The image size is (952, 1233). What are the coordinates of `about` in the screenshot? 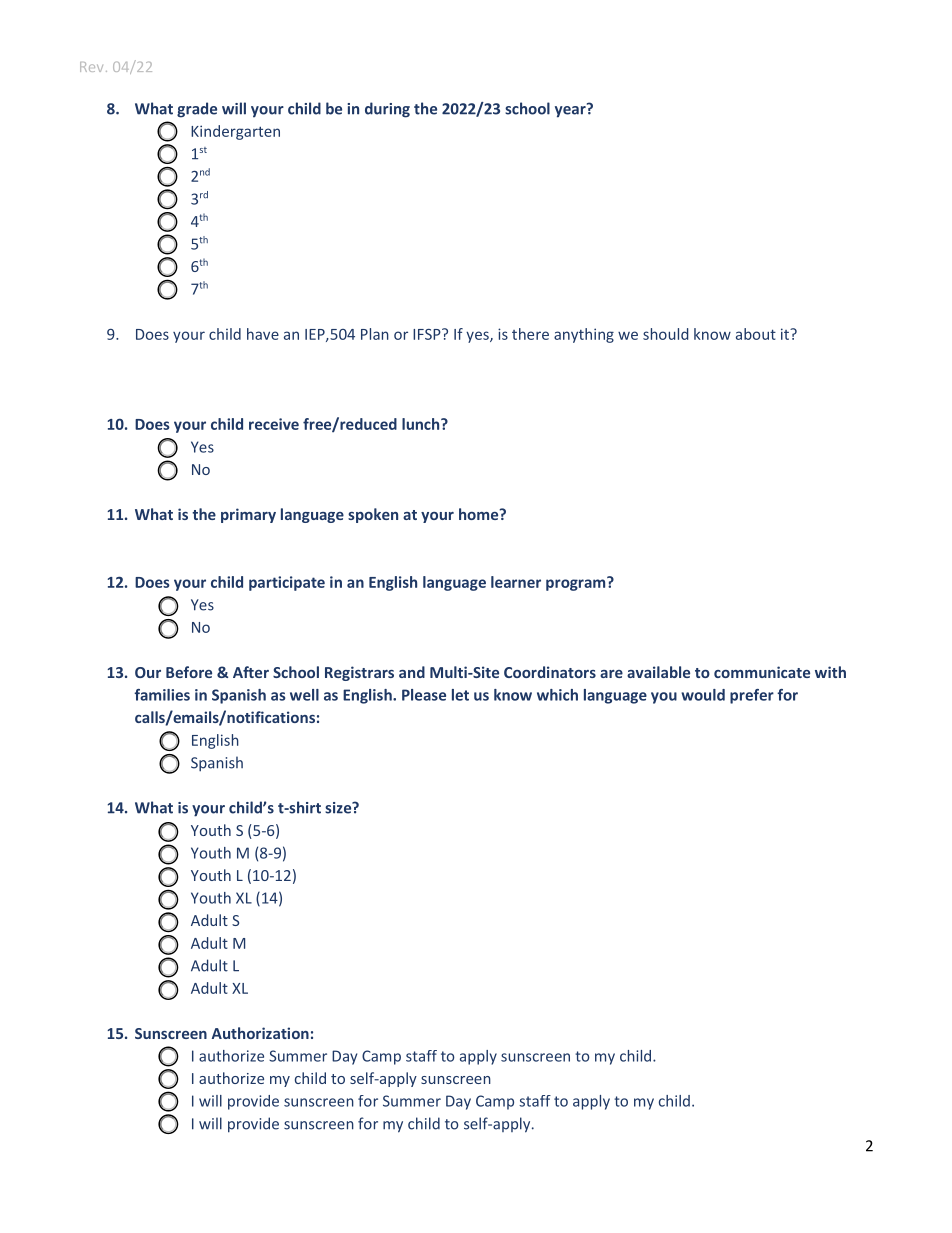 It's located at (756, 334).
